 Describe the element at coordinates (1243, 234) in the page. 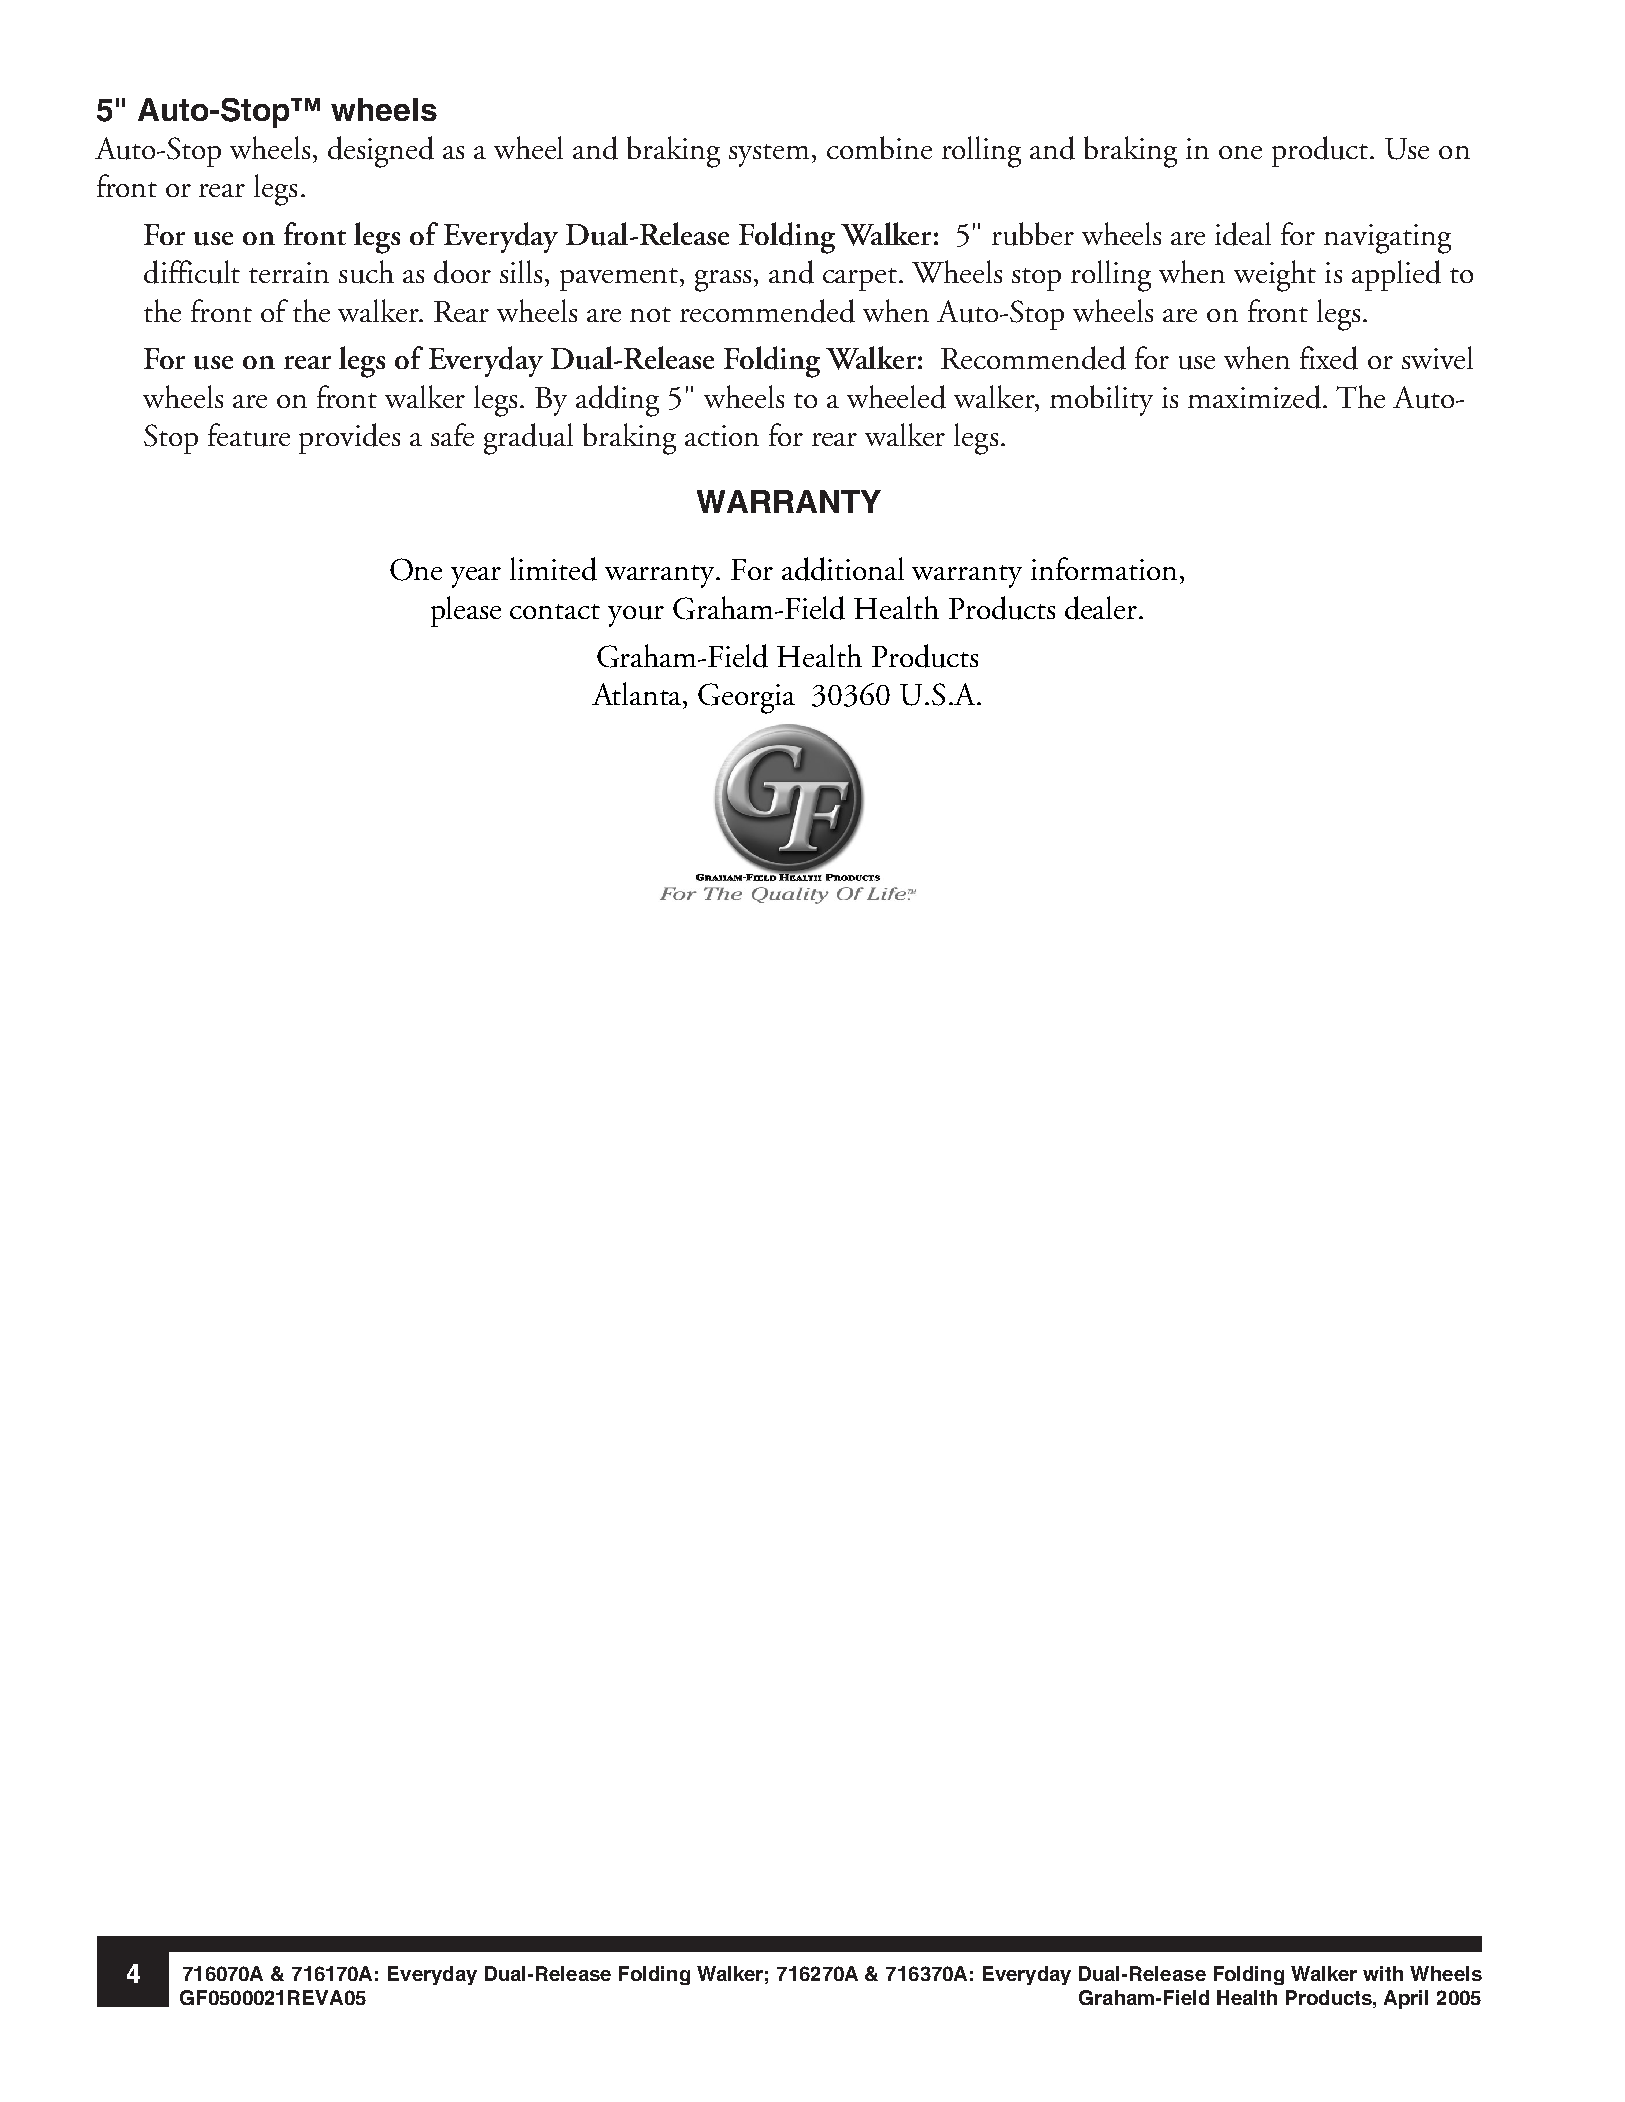

I see `ideal` at that location.
